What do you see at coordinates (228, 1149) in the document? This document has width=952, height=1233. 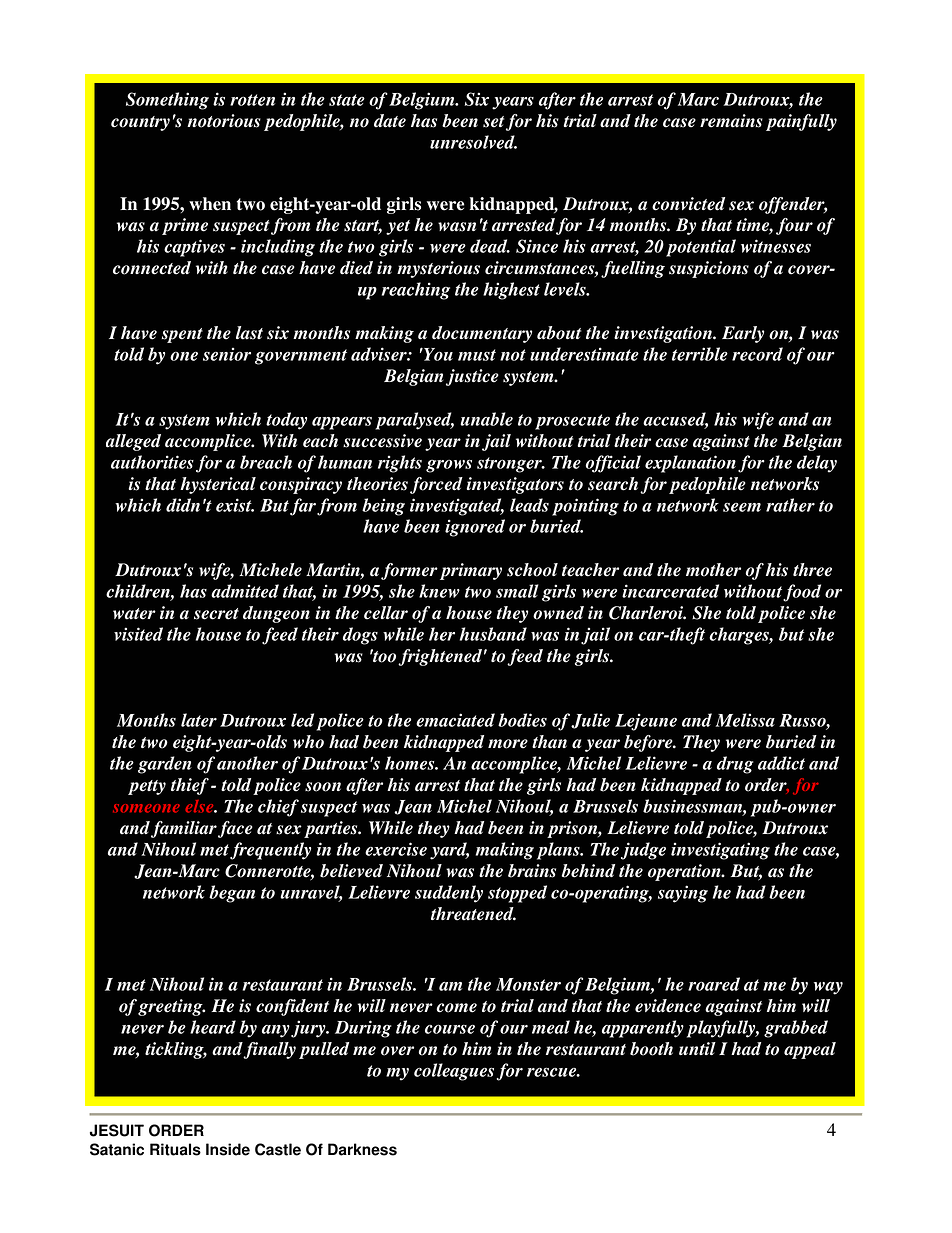 I see `Inside` at bounding box center [228, 1149].
